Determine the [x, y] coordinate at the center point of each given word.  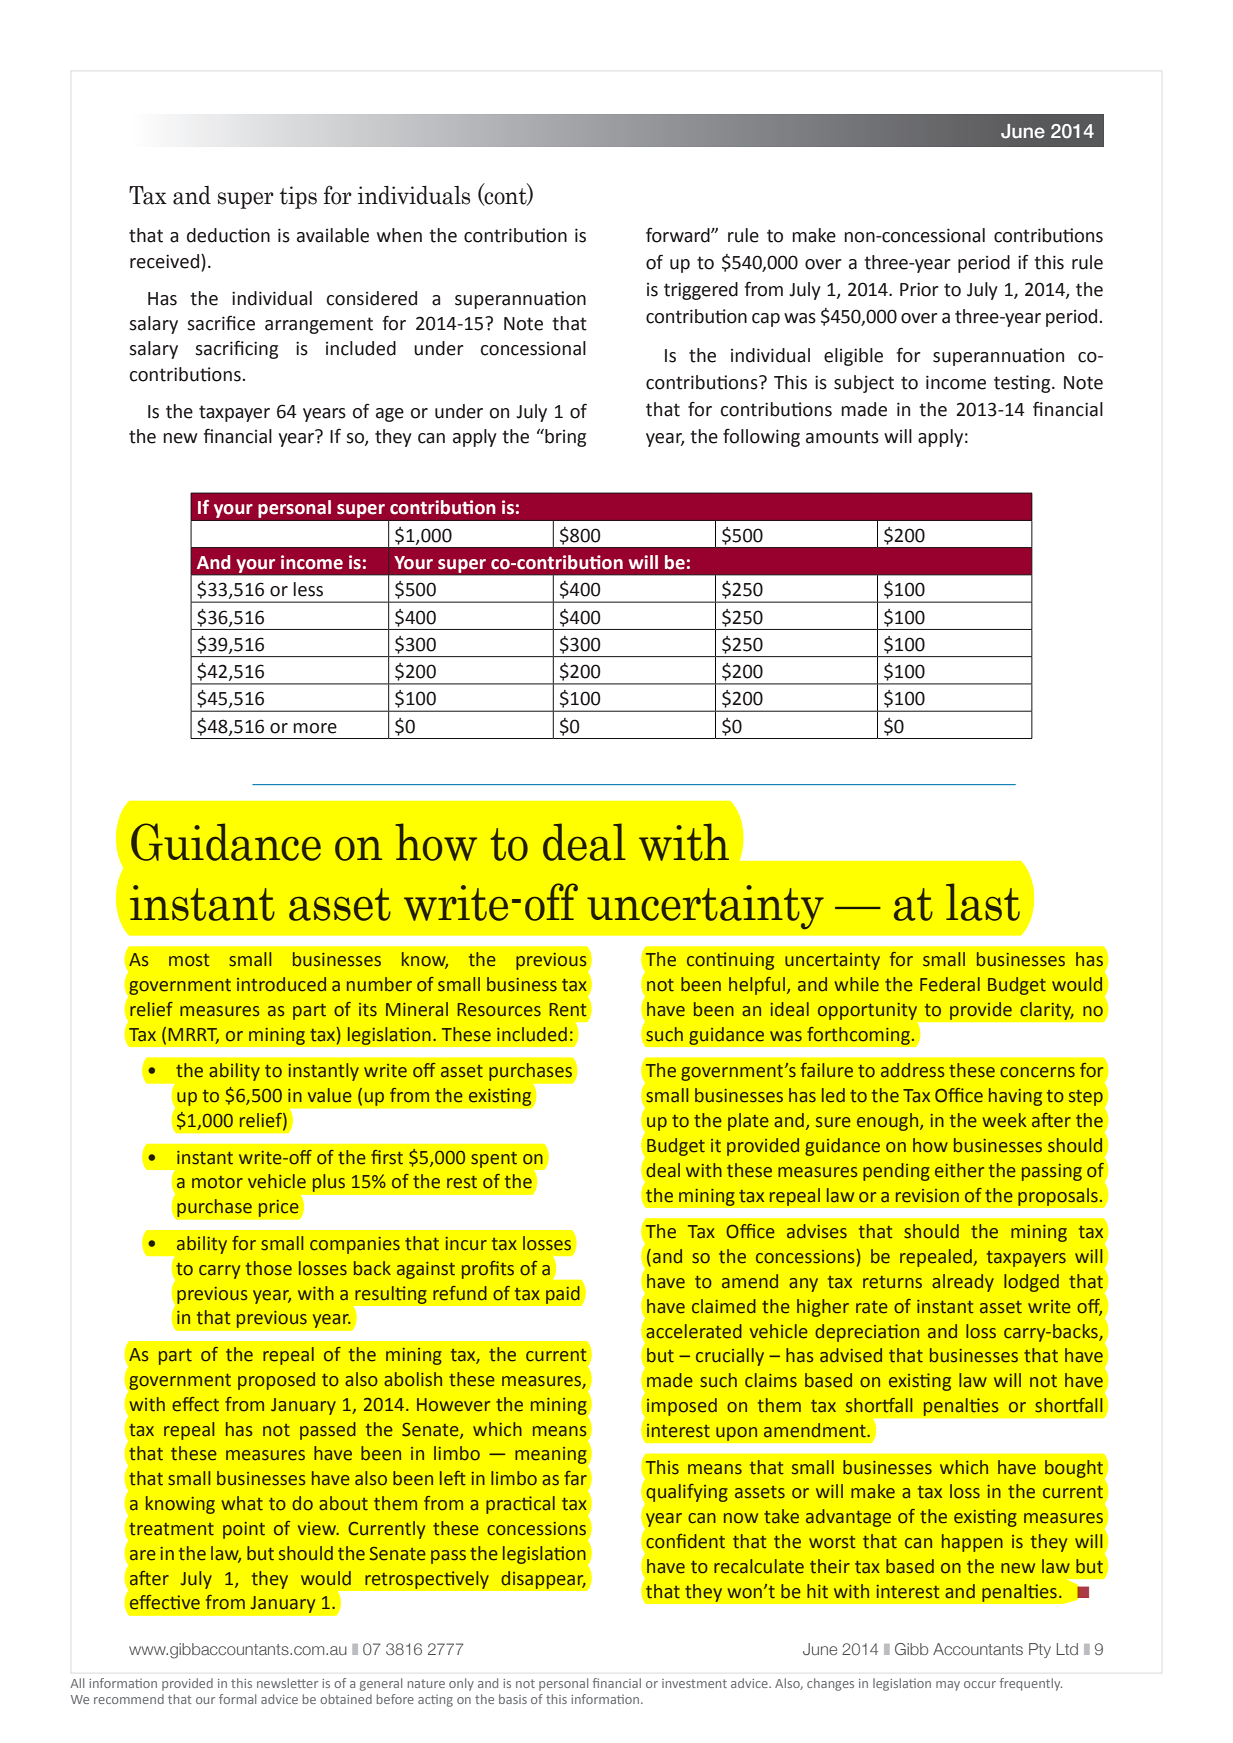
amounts [842, 437]
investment [694, 1683]
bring [564, 438]
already [963, 1283]
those [269, 1268]
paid [562, 1295]
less [308, 589]
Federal [950, 984]
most [189, 960]
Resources [499, 1010]
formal [237, 1699]
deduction [228, 235]
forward [679, 235]
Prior [919, 289]
